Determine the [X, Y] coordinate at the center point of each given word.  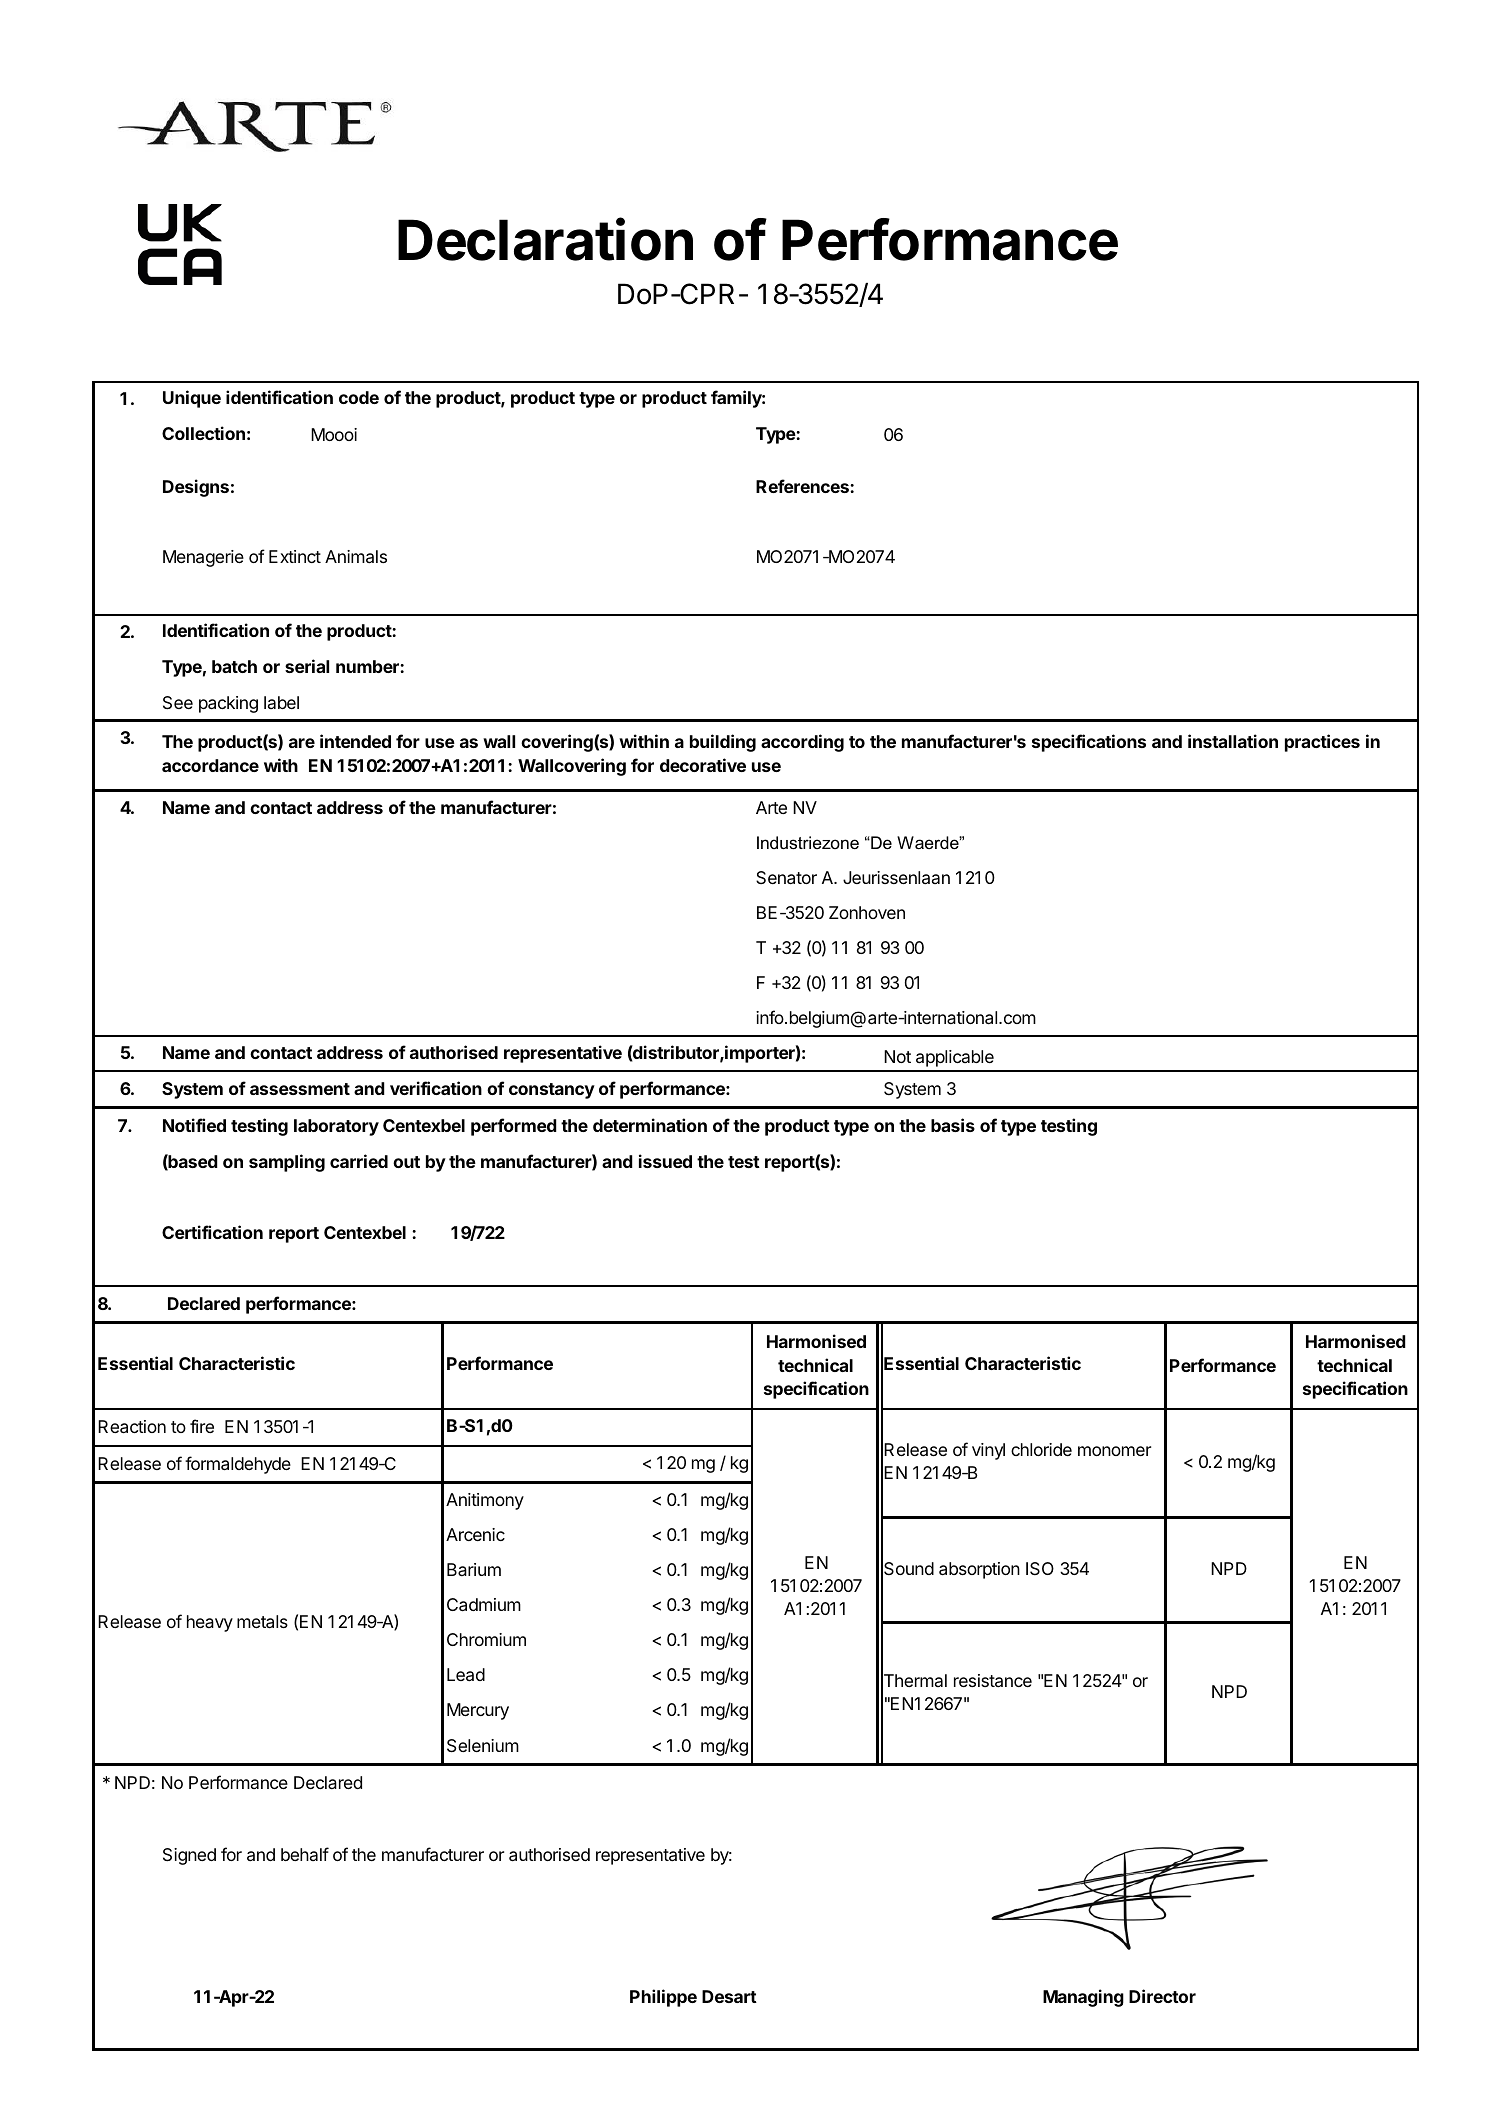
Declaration [545, 239]
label [281, 702]
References [803, 486]
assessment [300, 1089]
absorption [979, 1570]
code [359, 397]
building [723, 743]
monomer [1114, 1451]
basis [953, 1125]
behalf [305, 1854]
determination [650, 1125]
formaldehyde [238, 1465]
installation [1233, 741]
